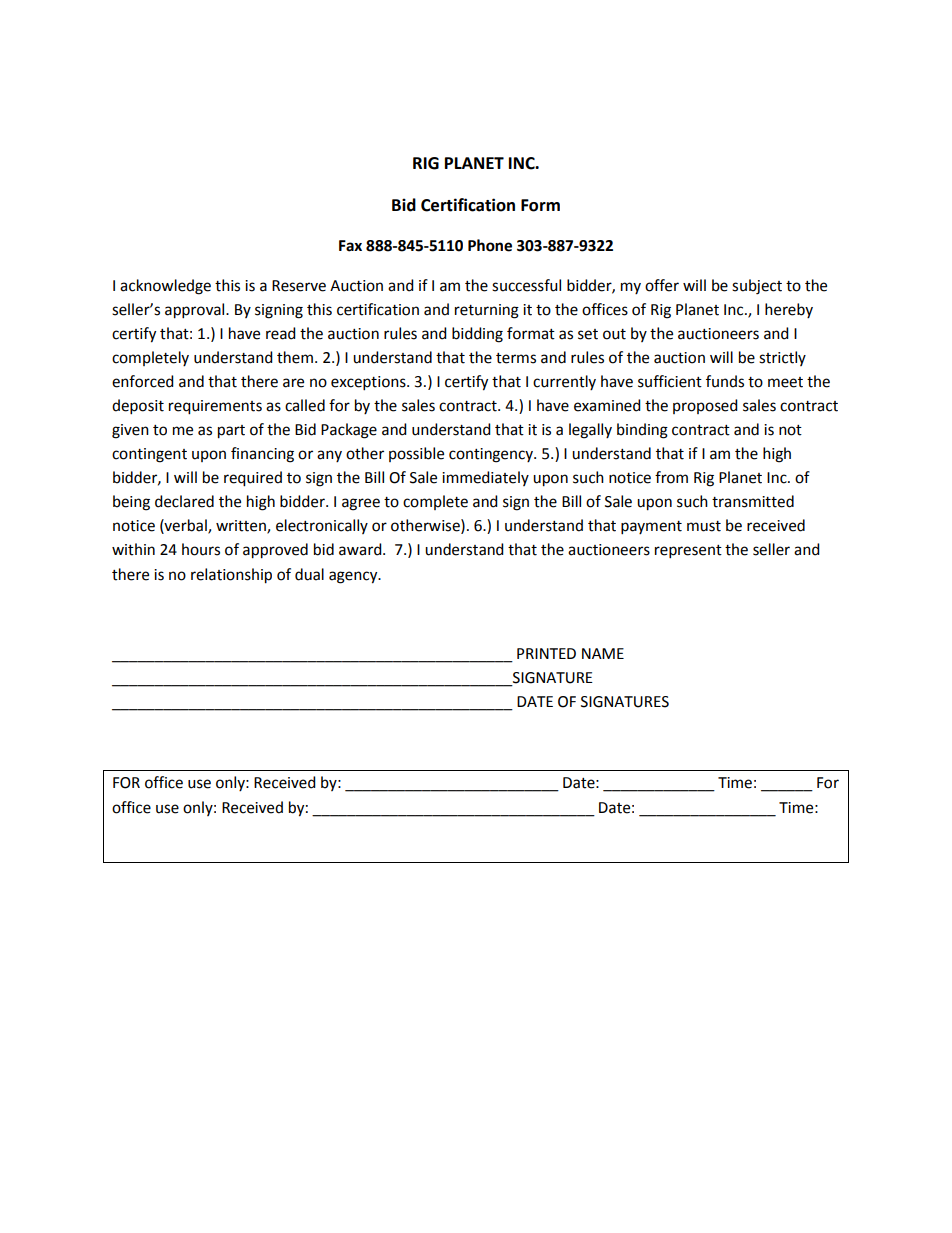 This screenshot has height=1233, width=952. Describe the element at coordinates (603, 653) in the screenshot. I see `NAME` at that location.
